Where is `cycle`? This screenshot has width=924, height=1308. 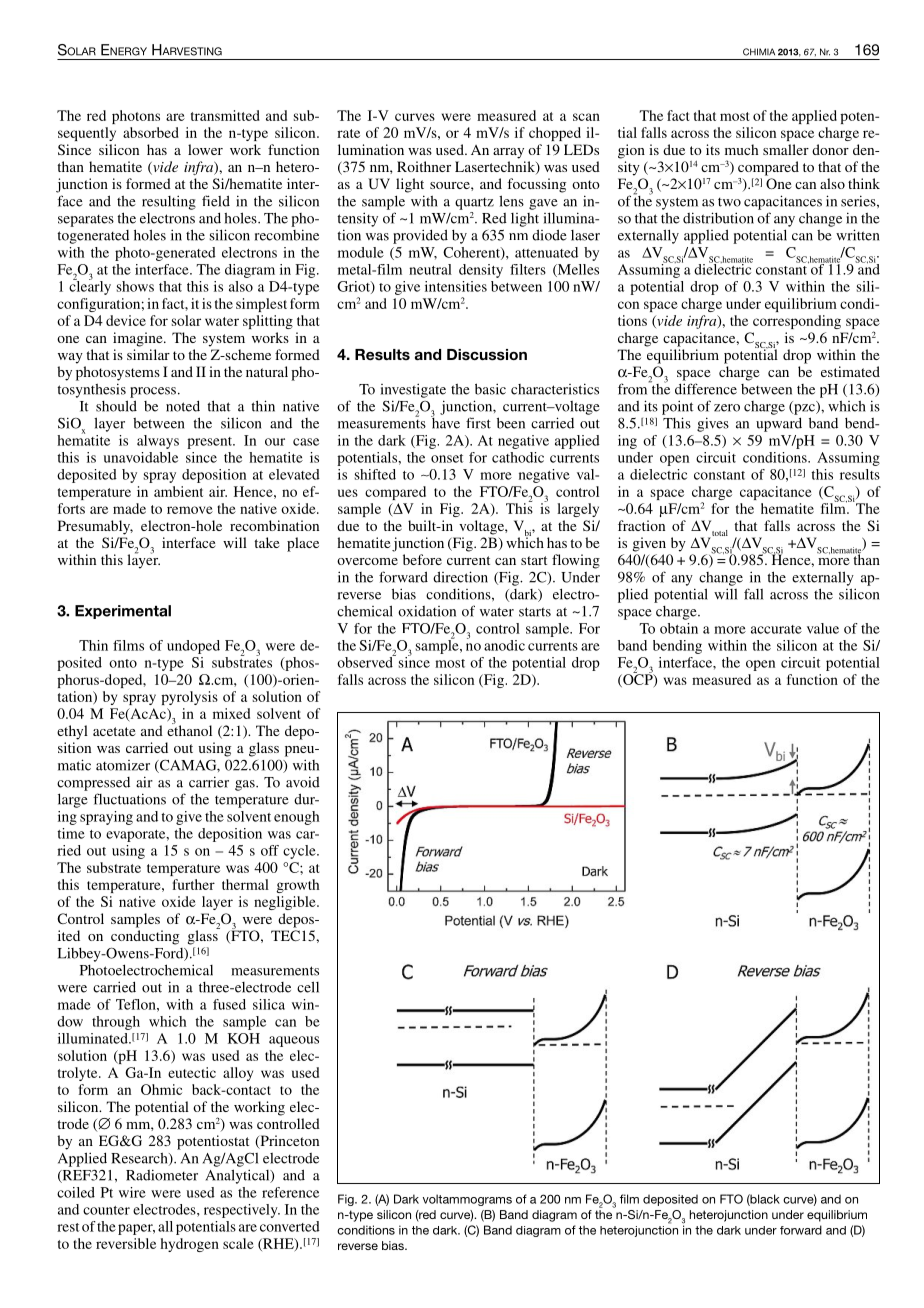 cycle is located at coordinates (300, 852).
